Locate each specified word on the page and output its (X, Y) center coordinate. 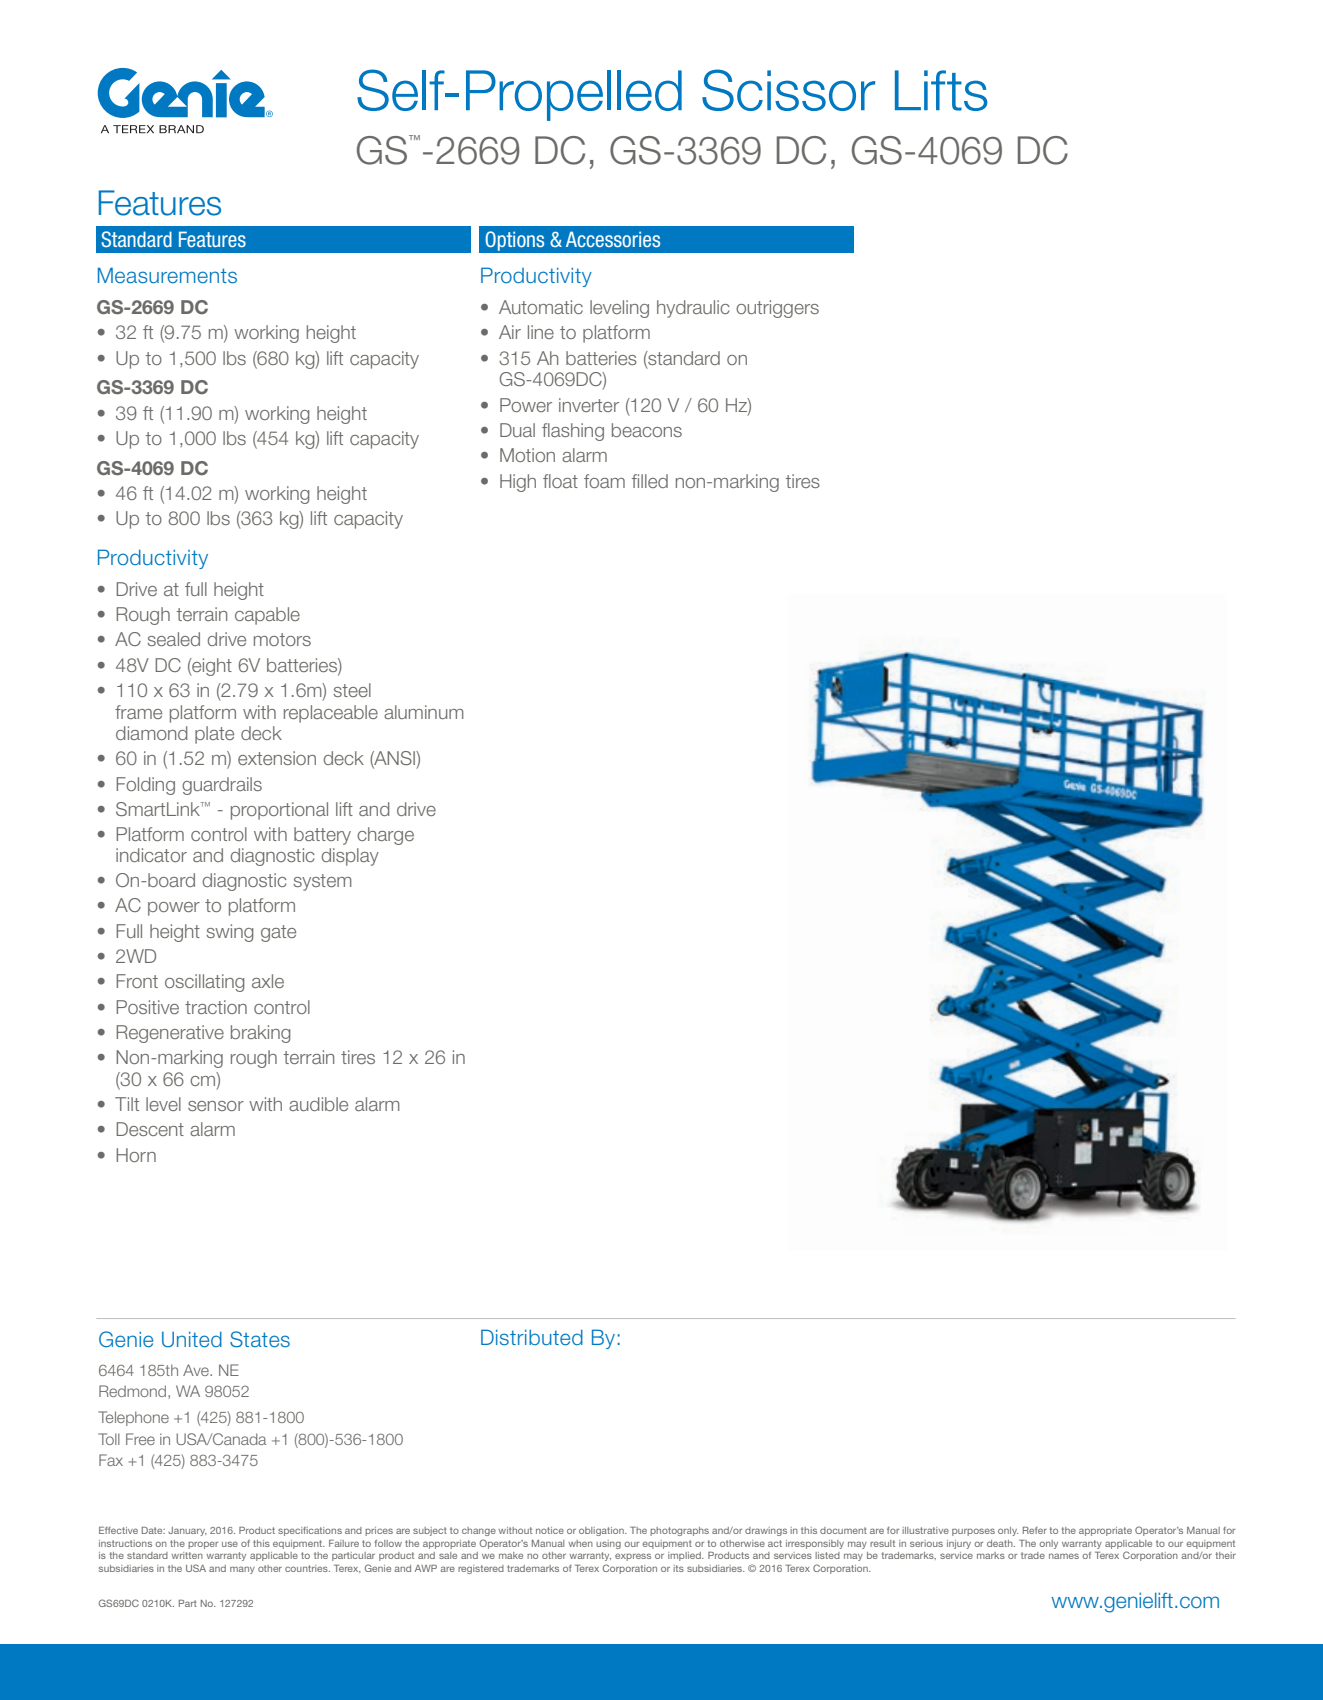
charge (385, 836)
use (230, 1544)
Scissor (788, 90)
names (1064, 1556)
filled (650, 481)
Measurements (167, 275)
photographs (679, 1531)
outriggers (777, 309)
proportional (279, 811)
